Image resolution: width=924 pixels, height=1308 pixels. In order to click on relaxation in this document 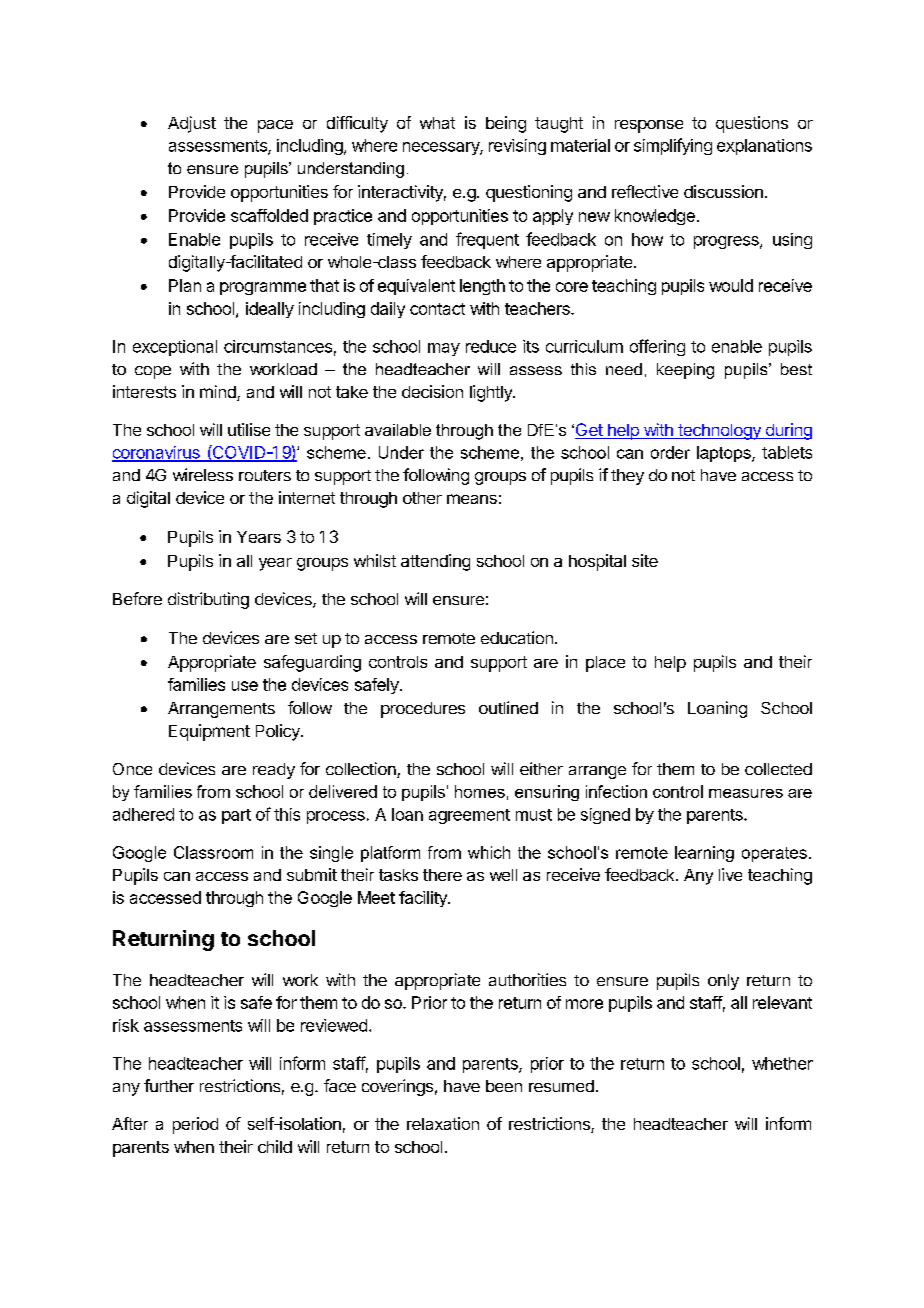, I will do `click(443, 1123)`.
